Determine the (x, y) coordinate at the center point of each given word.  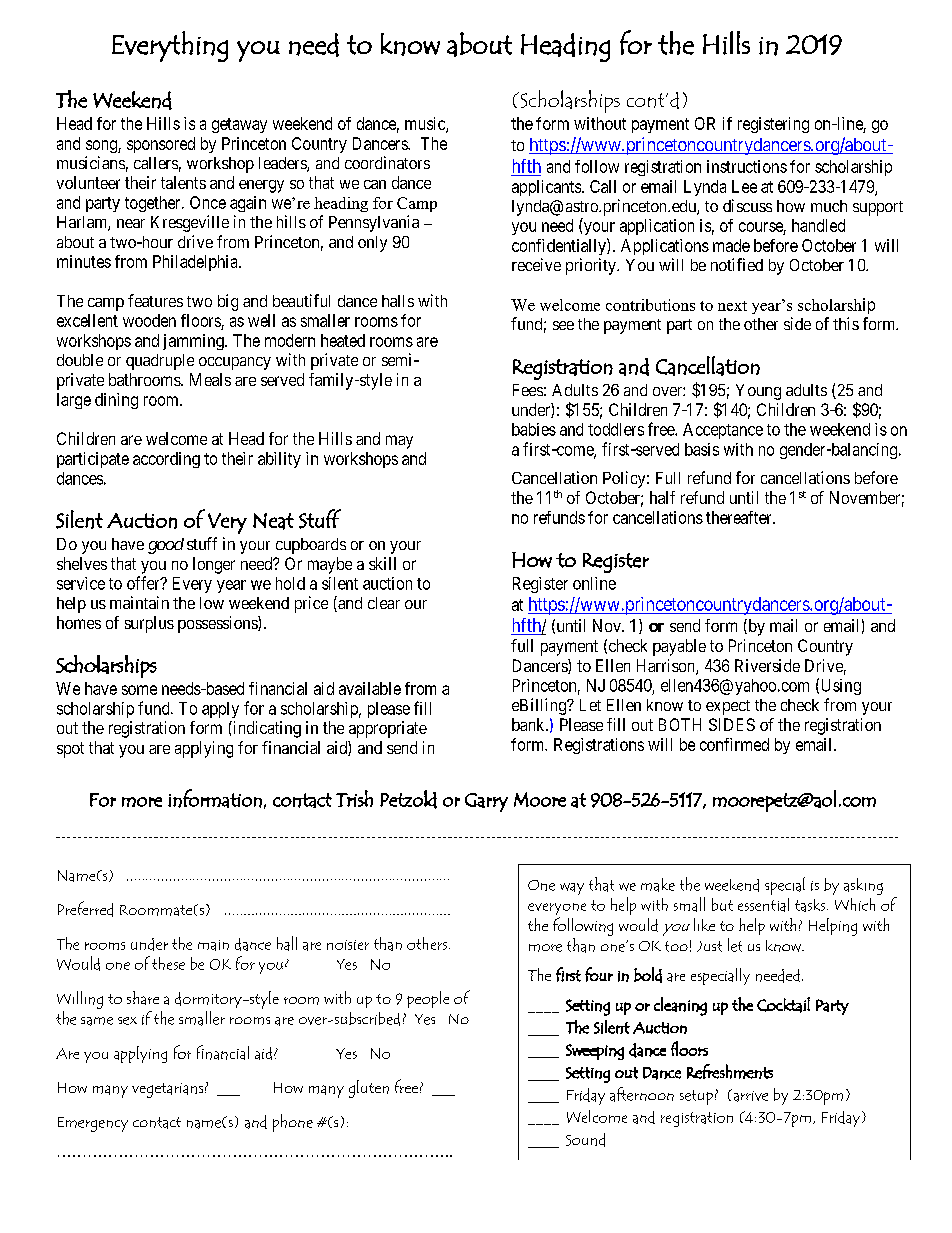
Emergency (93, 1124)
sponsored (161, 145)
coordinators (387, 162)
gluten (369, 1089)
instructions (747, 166)
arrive (749, 1095)
